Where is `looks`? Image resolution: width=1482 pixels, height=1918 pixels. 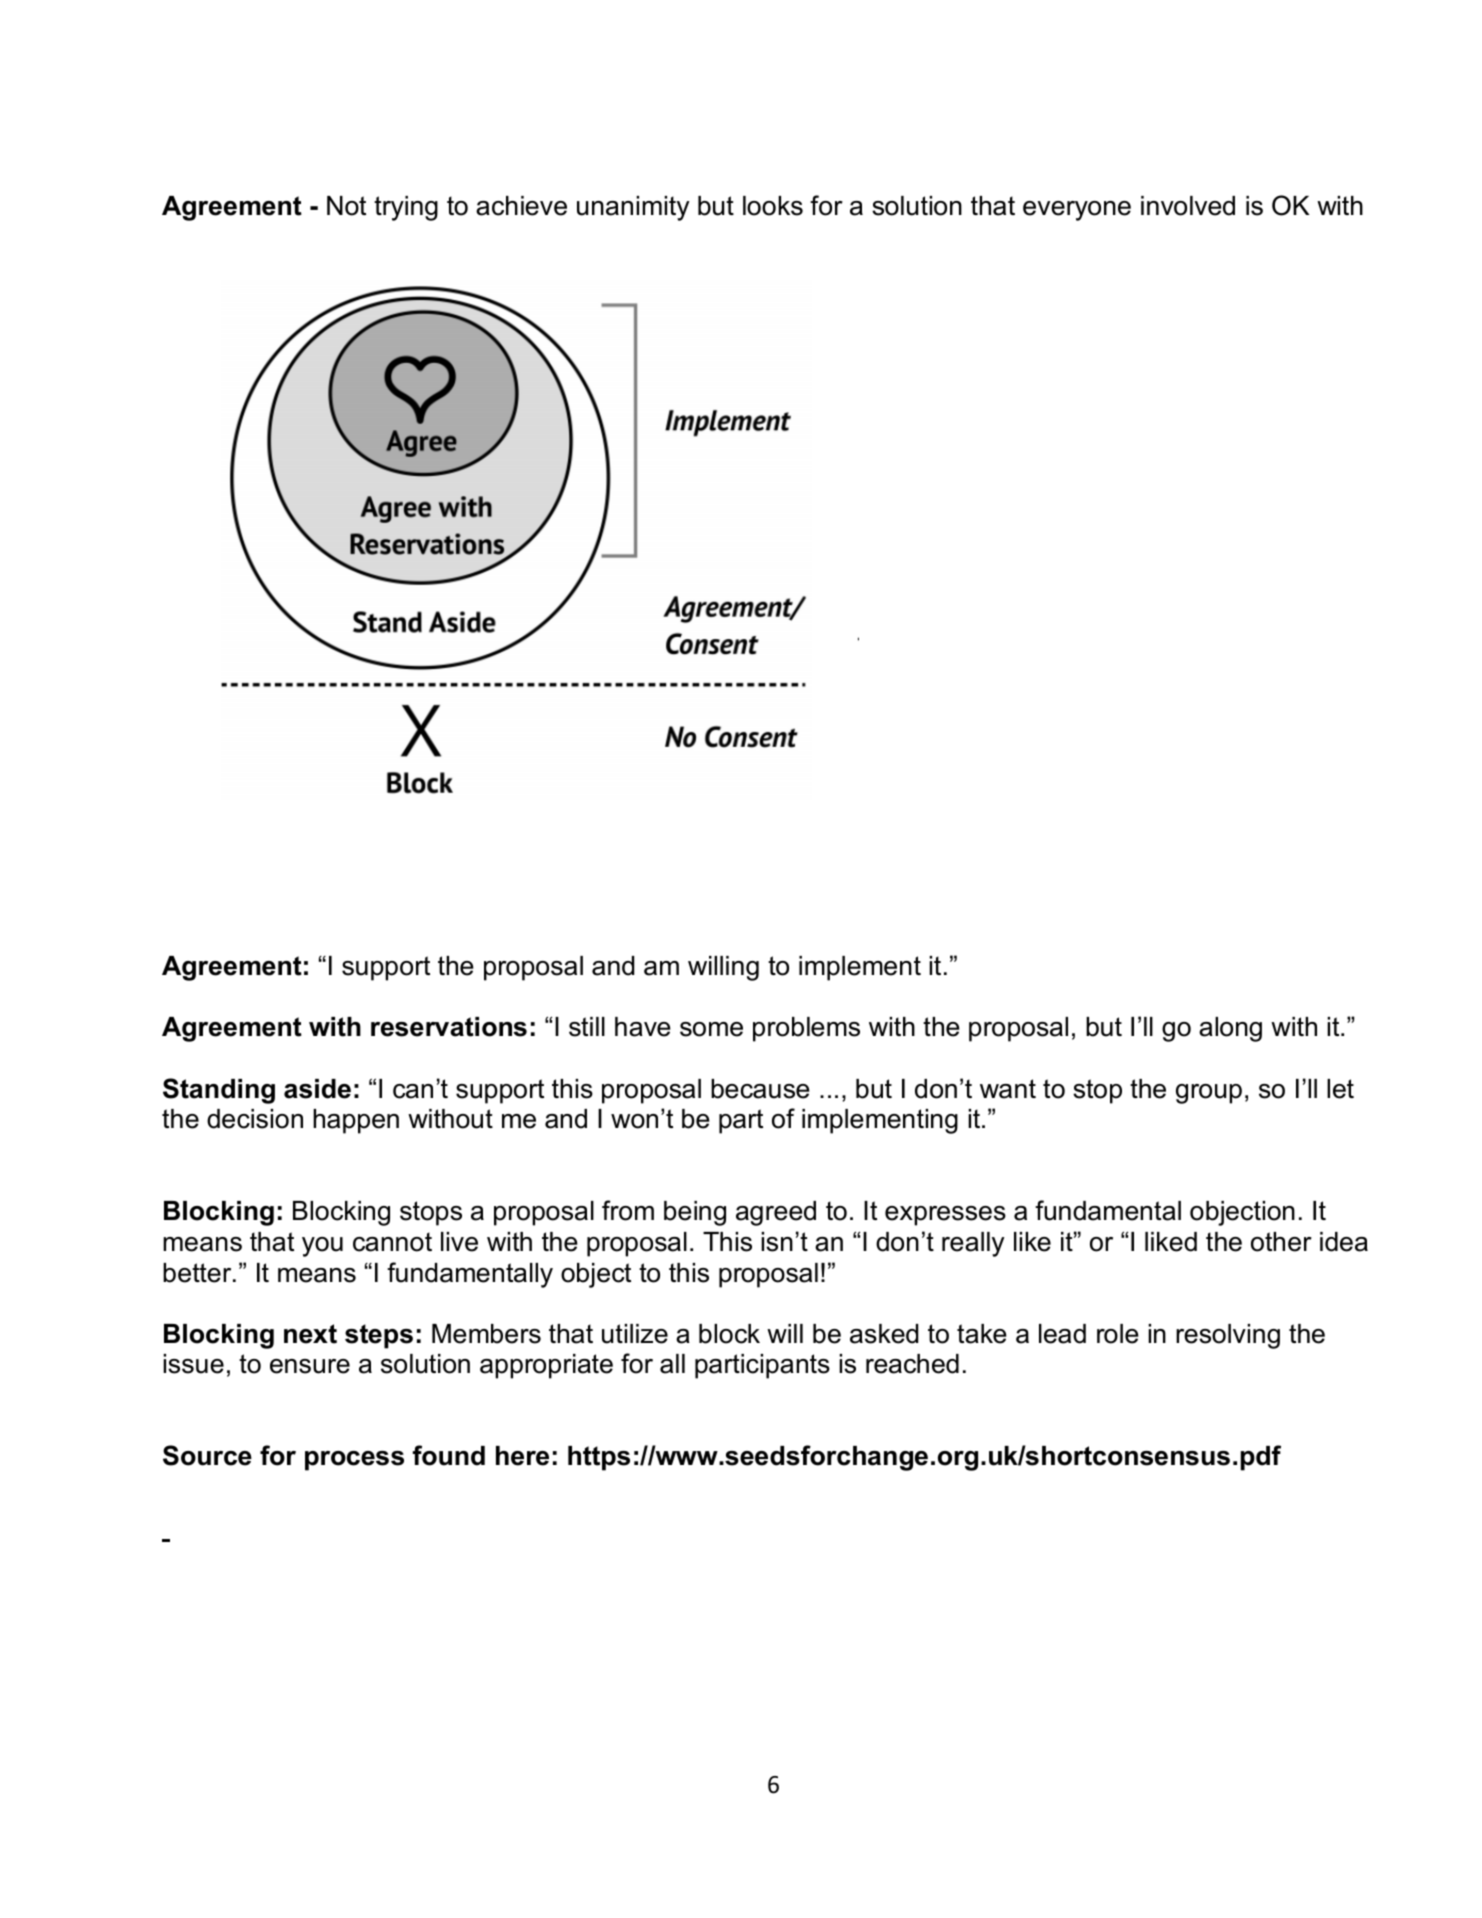
looks is located at coordinates (773, 206).
